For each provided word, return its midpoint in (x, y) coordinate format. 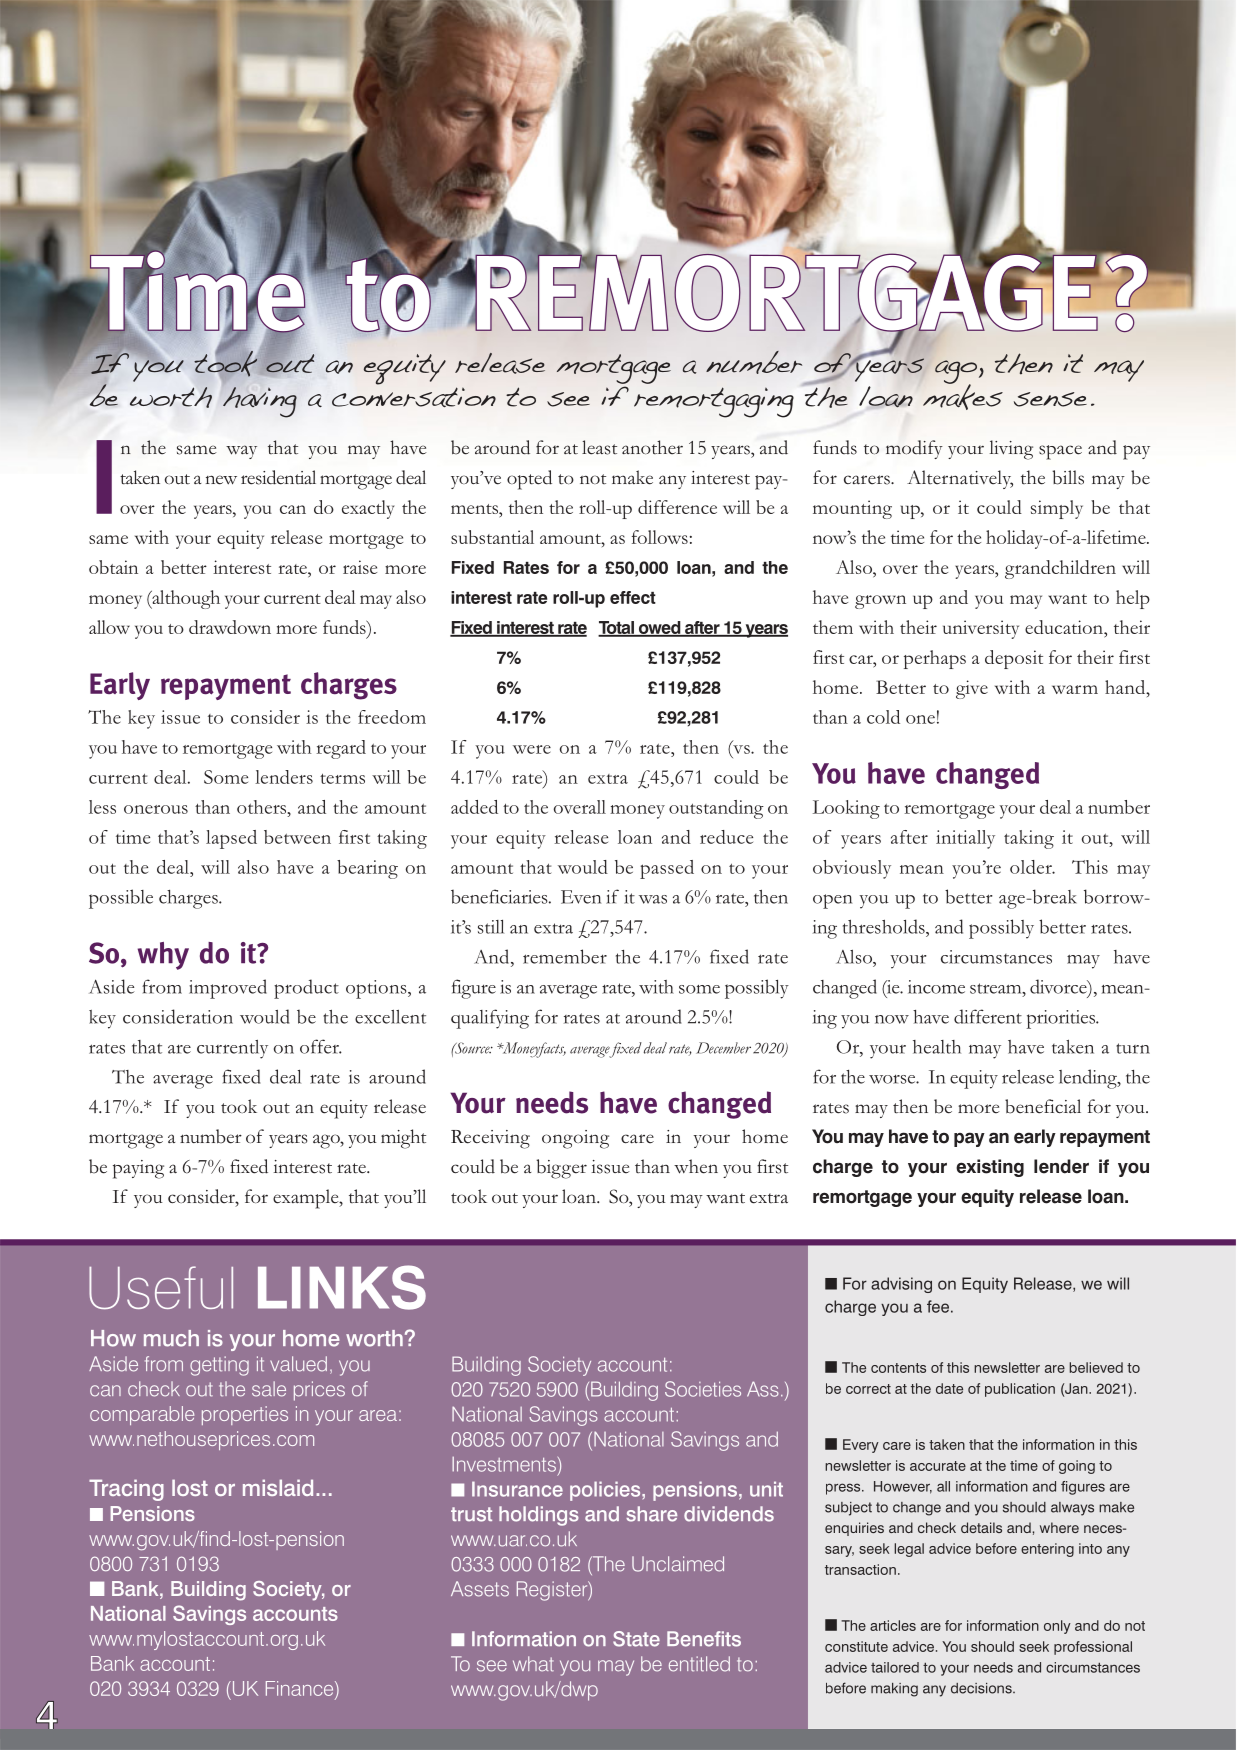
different (988, 1016)
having (260, 402)
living (1011, 450)
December (723, 1048)
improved (228, 989)
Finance (301, 1688)
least (599, 447)
